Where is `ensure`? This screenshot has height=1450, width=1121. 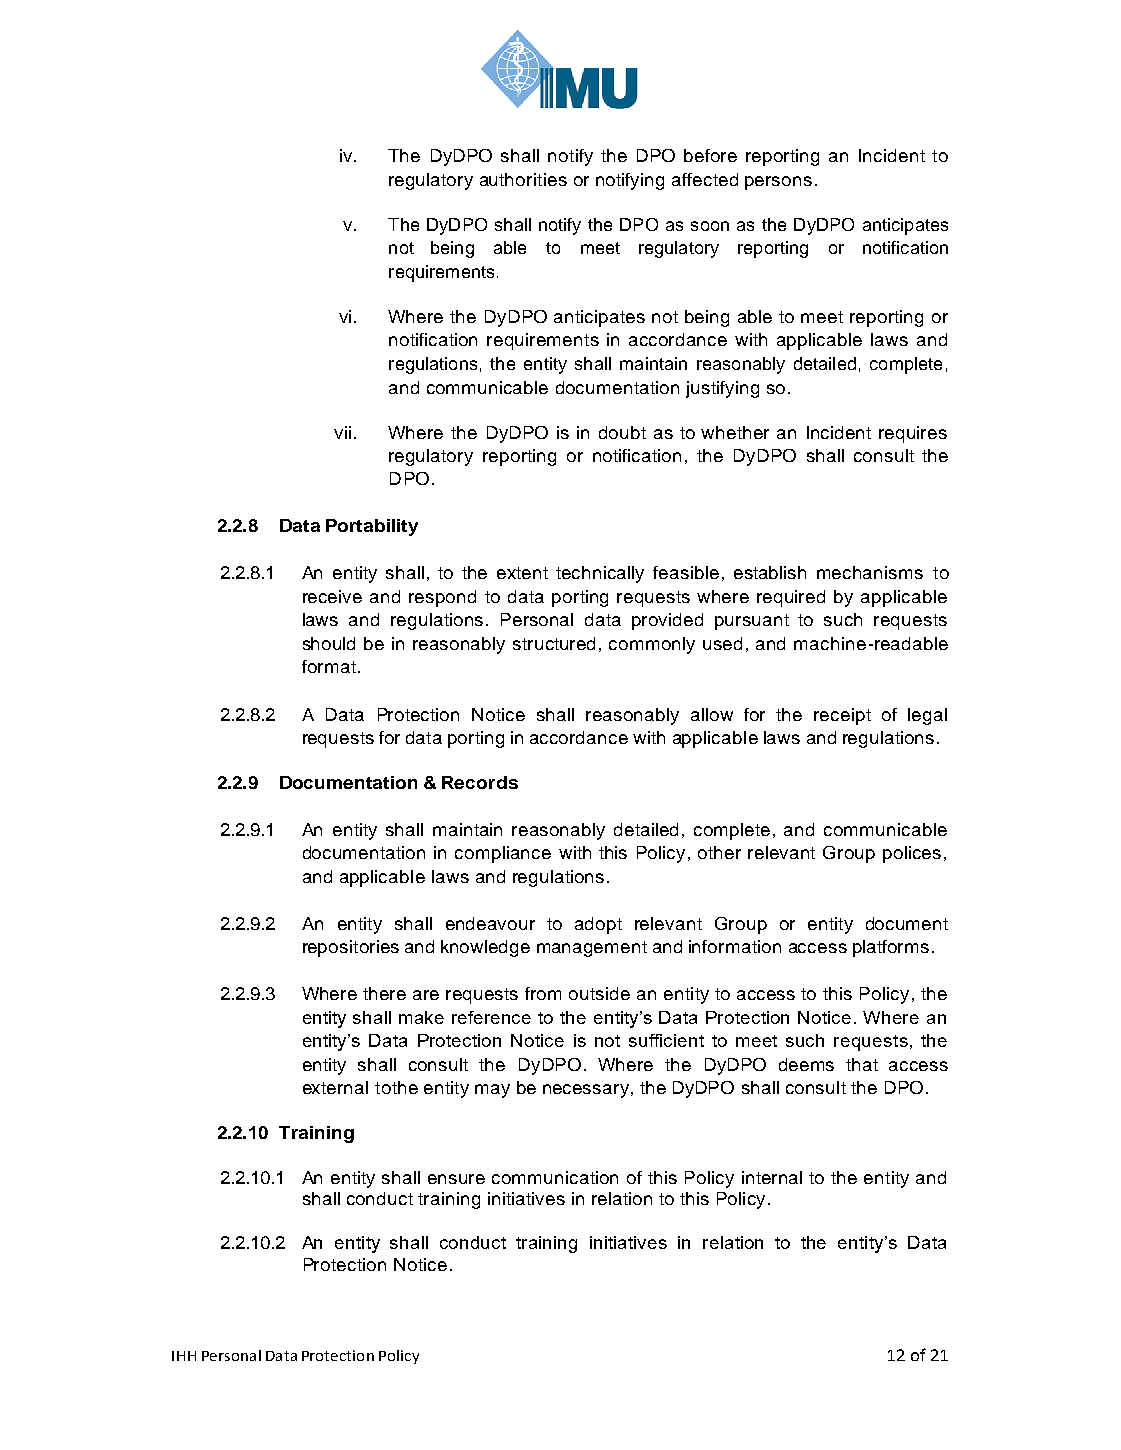
ensure is located at coordinates (456, 1179).
